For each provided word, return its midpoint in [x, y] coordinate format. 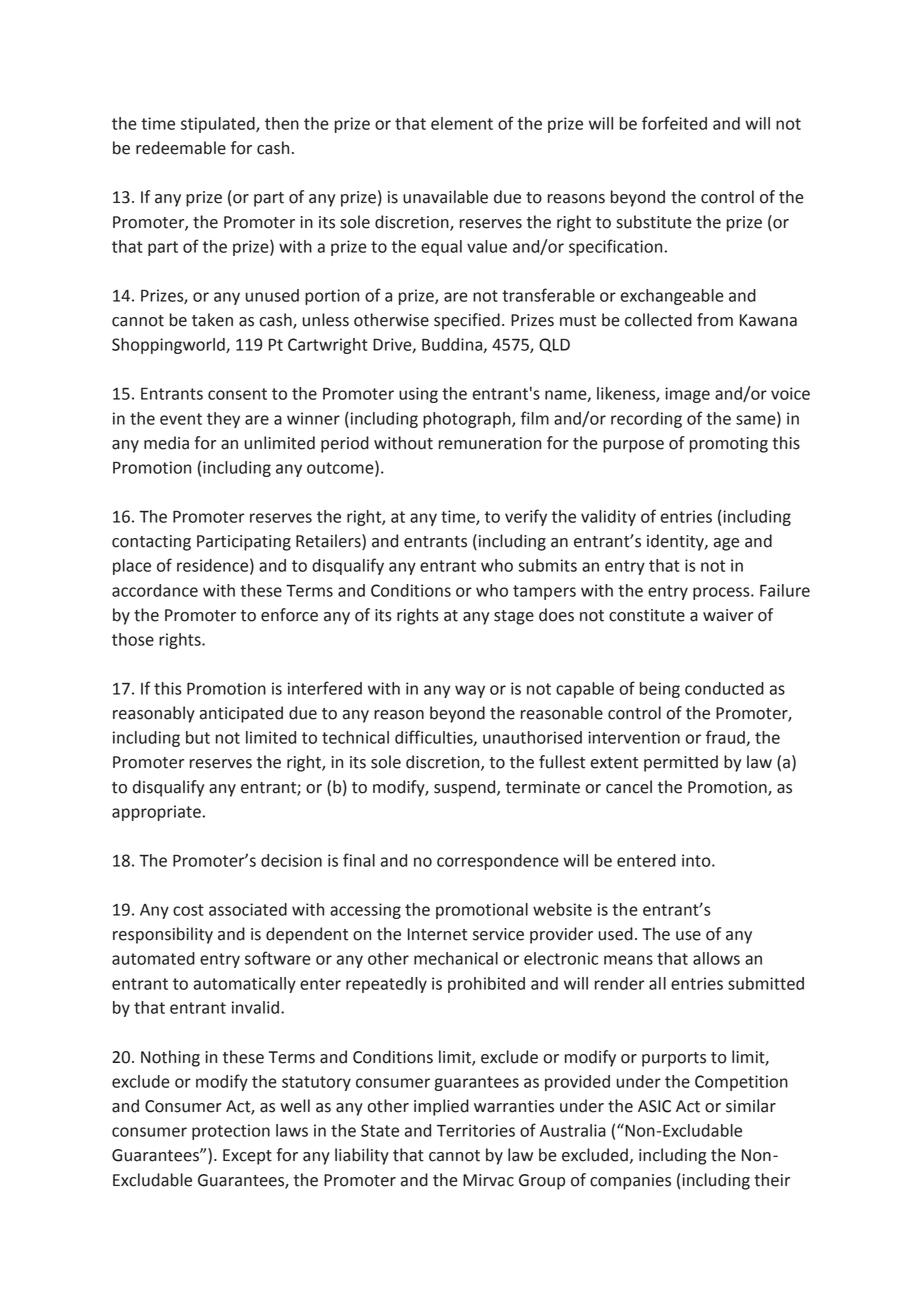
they [223, 420]
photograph [468, 420]
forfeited [674, 123]
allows [716, 958]
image [687, 395]
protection [231, 1132]
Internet [437, 934]
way [470, 691]
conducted [724, 688]
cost [188, 910]
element [462, 123]
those [133, 639]
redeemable [181, 148]
